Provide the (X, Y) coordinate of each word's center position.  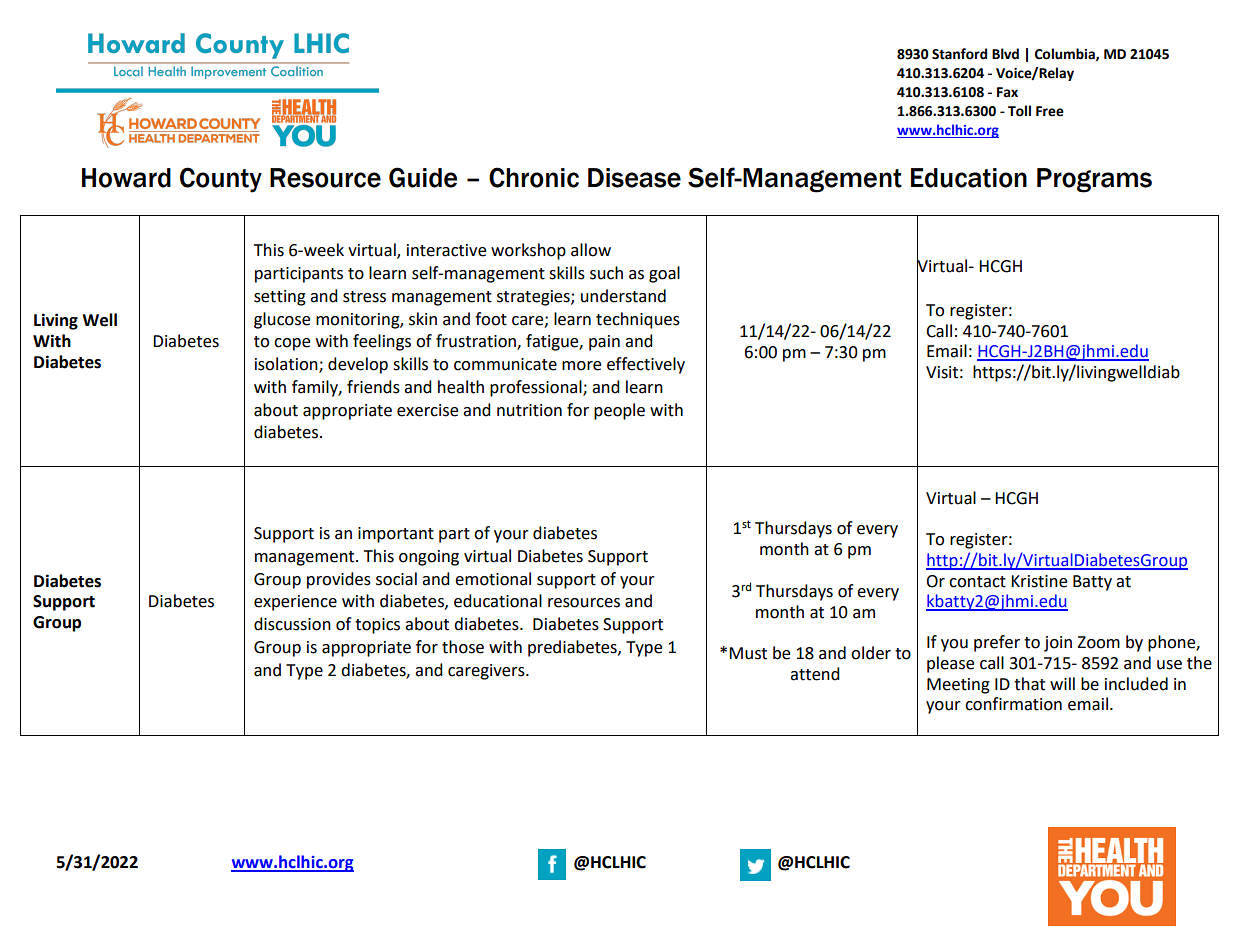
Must (748, 653)
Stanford (959, 54)
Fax (1007, 92)
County (221, 180)
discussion (292, 624)
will (1062, 683)
